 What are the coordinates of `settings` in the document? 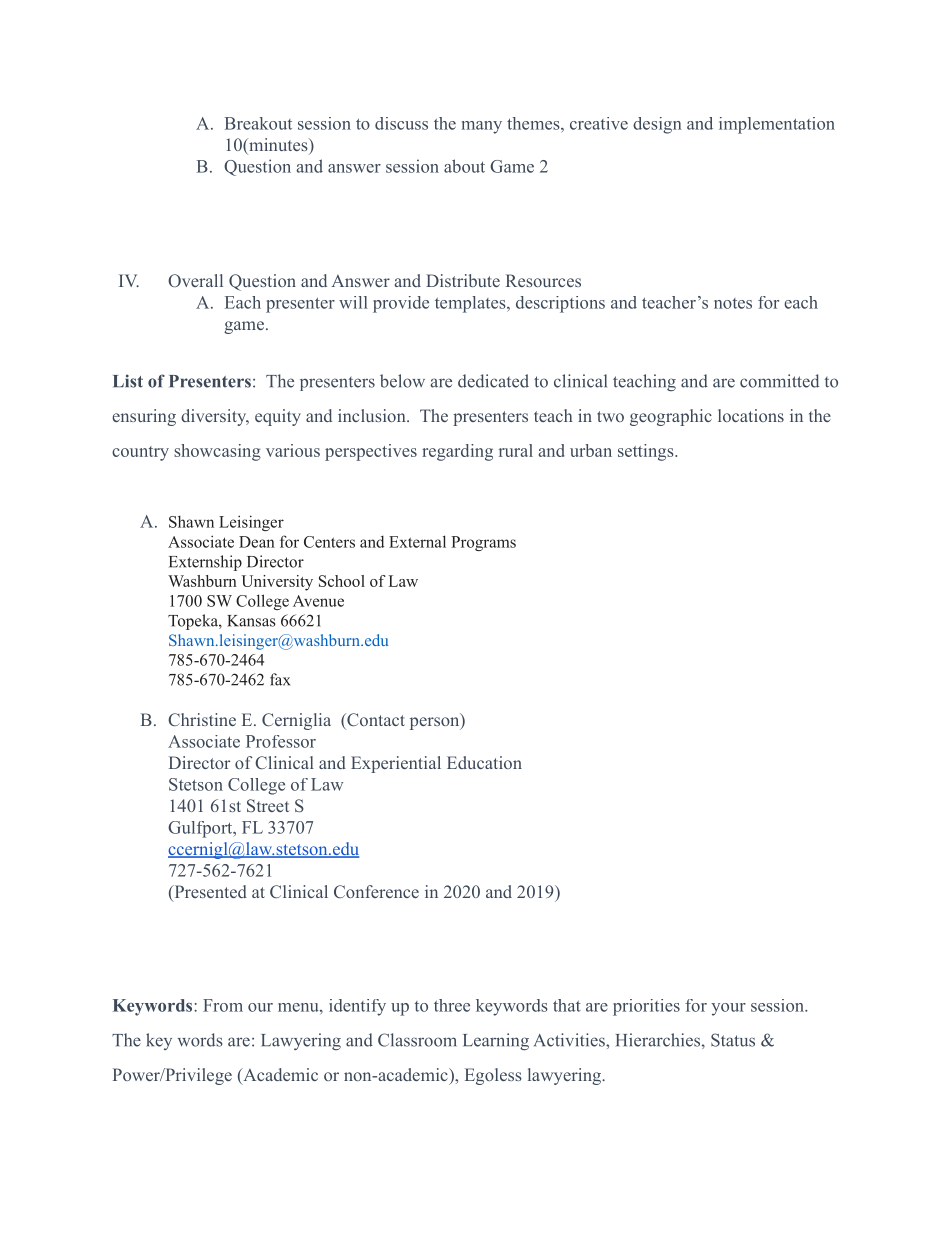 It's located at (646, 452).
